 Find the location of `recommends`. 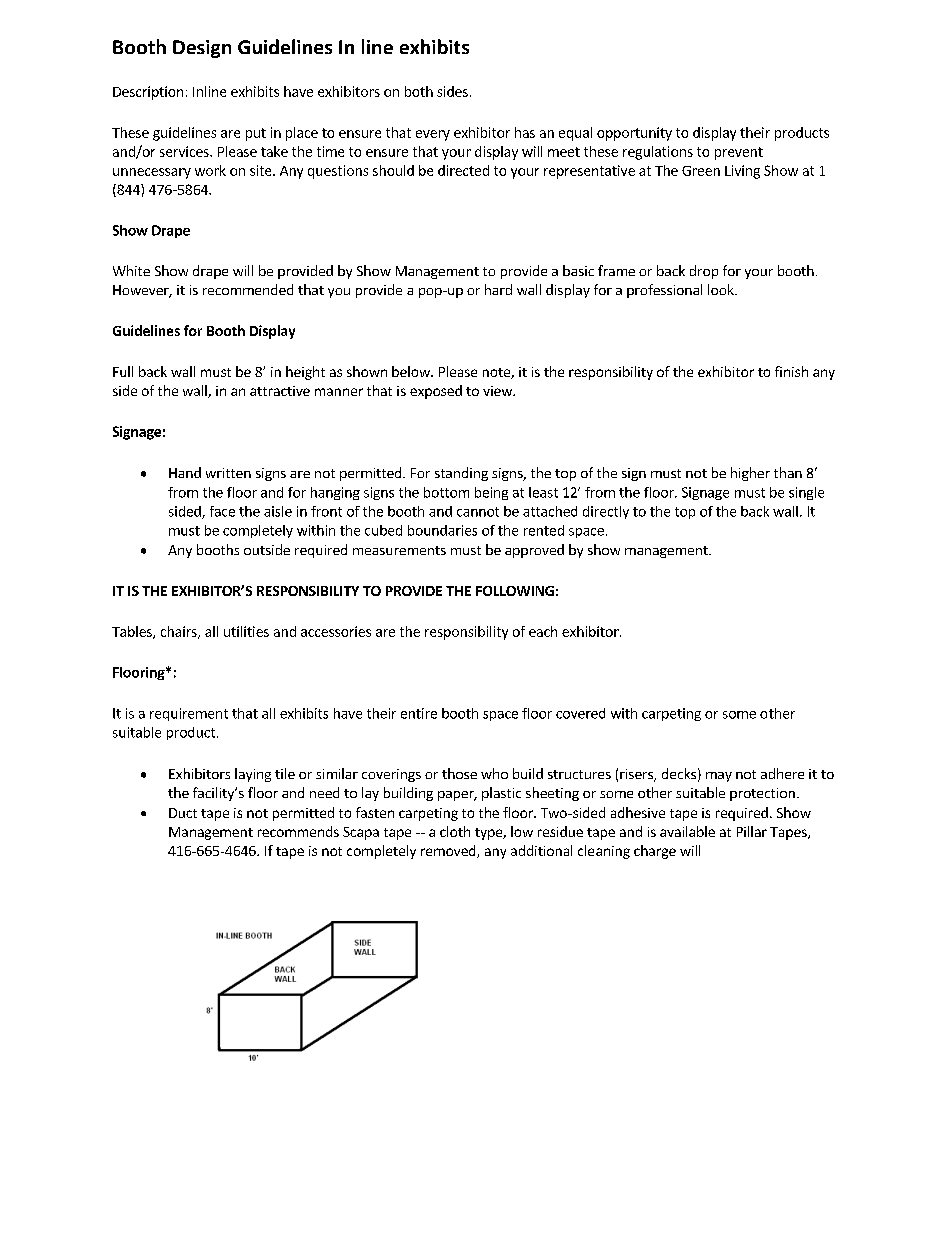

recommends is located at coordinates (298, 831).
